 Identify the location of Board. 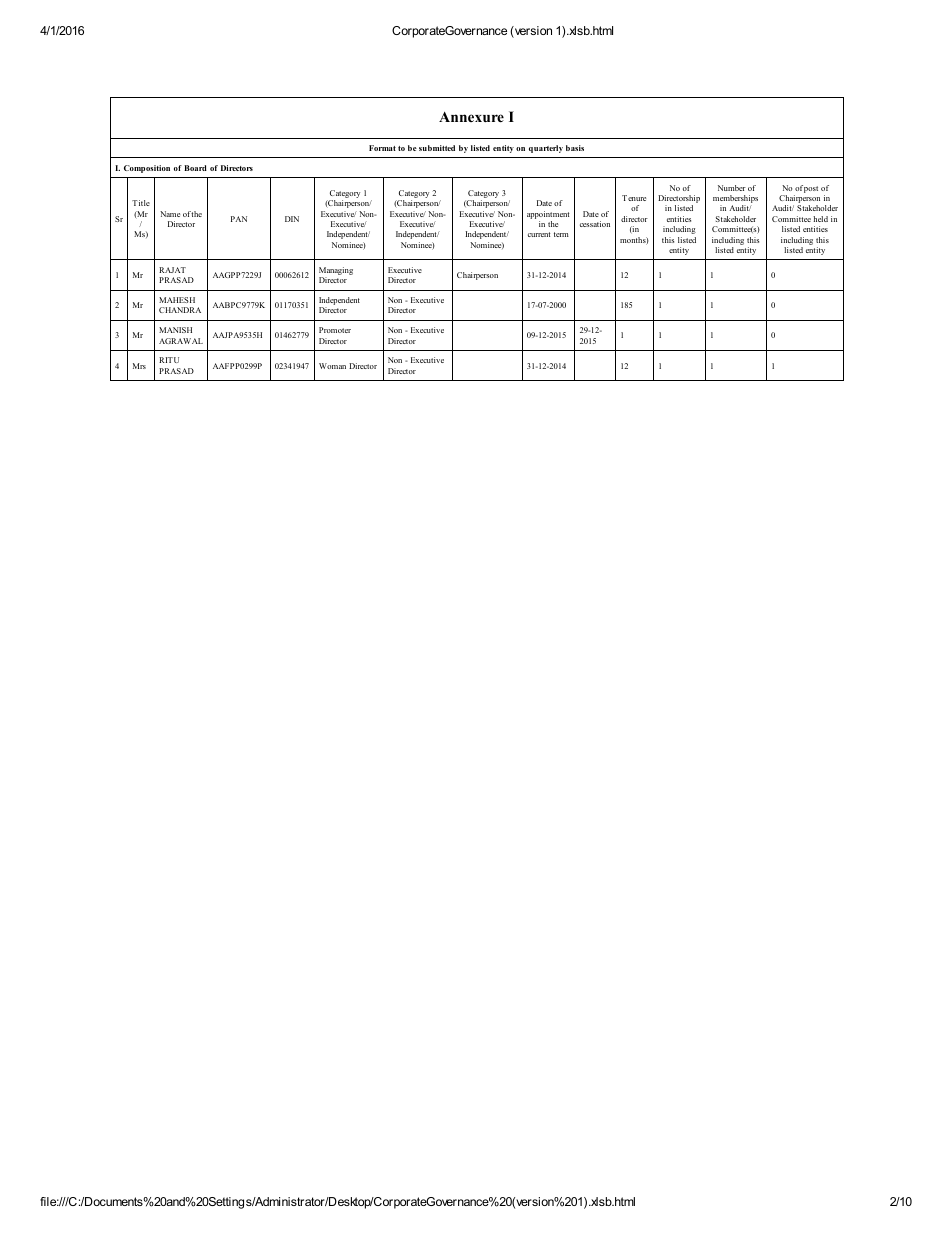
(195, 168).
